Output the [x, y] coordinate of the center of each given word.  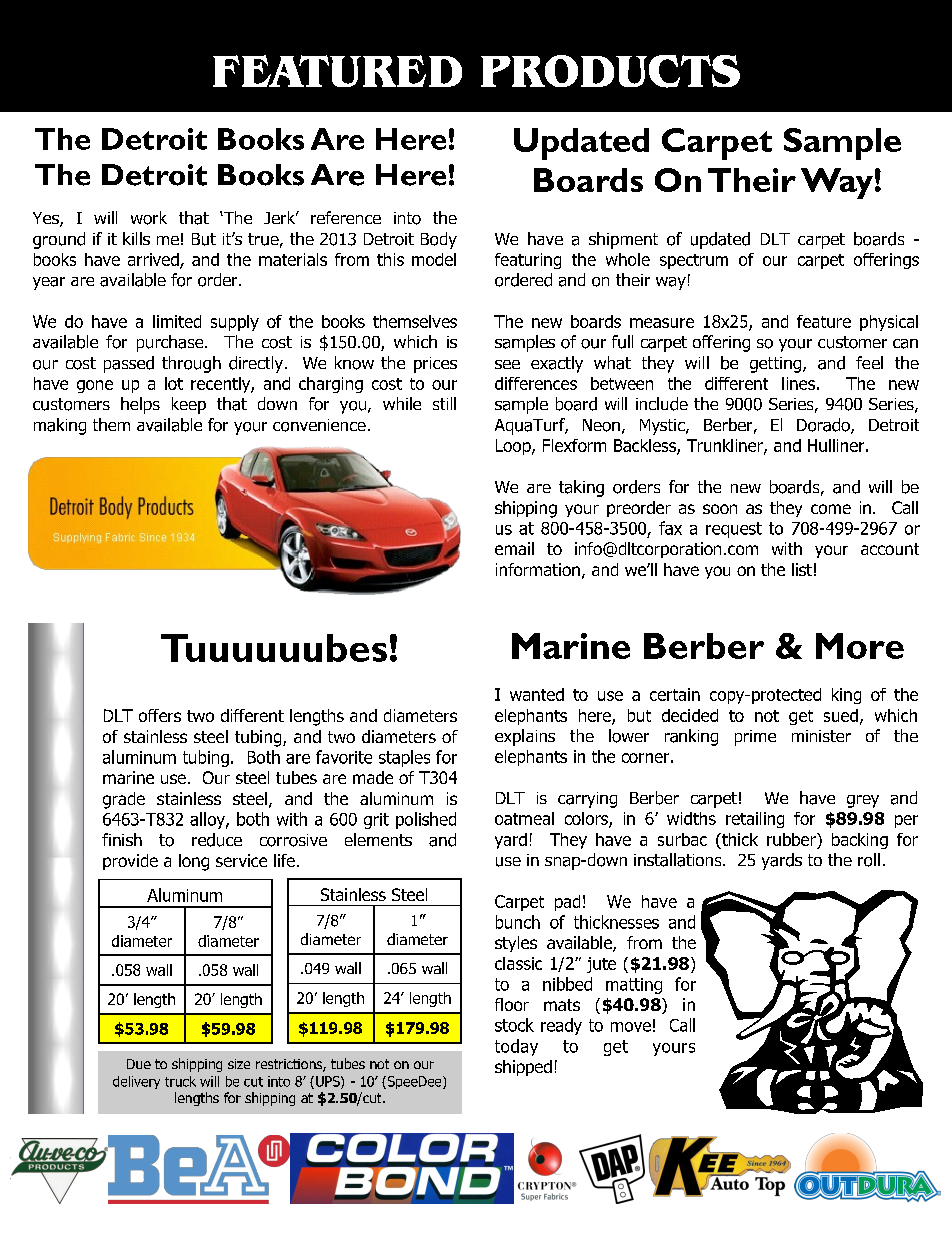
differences [536, 383]
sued [841, 715]
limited [177, 321]
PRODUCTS [610, 71]
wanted [537, 694]
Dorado [824, 426]
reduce [217, 840]
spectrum [694, 261]
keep [189, 405]
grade [124, 800]
